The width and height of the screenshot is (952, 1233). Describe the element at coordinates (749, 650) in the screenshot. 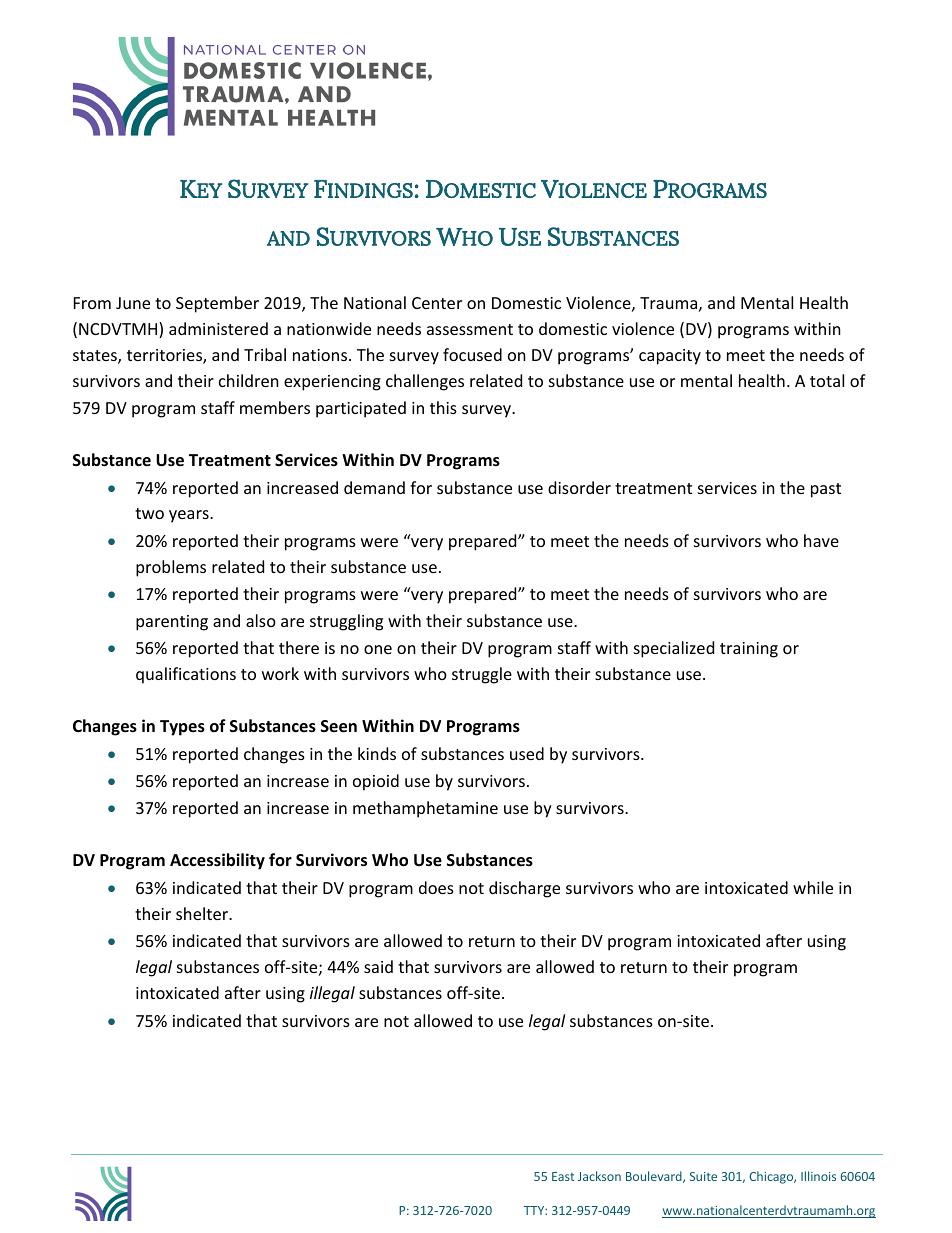

I see `training` at that location.
